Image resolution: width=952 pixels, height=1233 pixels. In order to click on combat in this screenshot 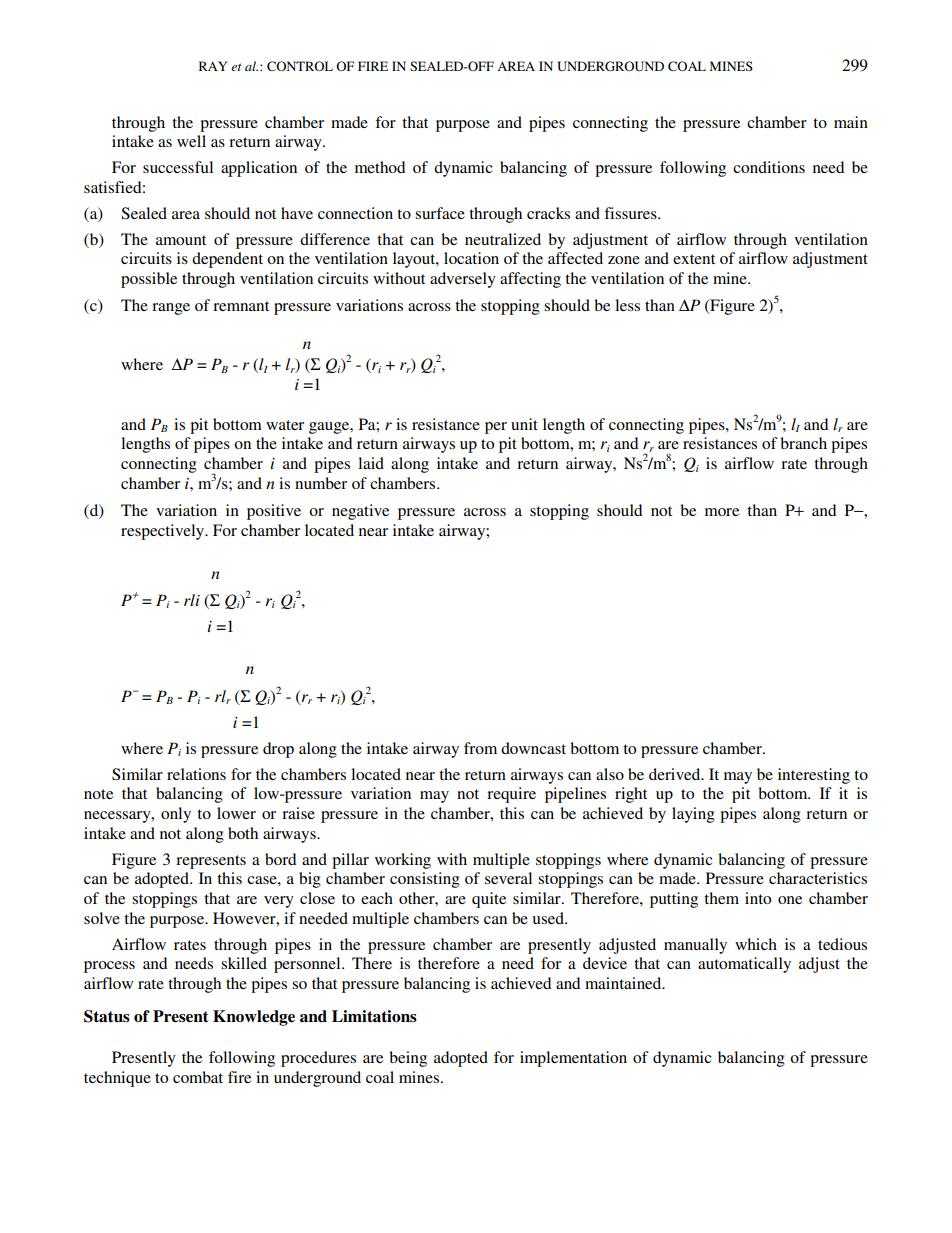, I will do `click(198, 1077)`.
